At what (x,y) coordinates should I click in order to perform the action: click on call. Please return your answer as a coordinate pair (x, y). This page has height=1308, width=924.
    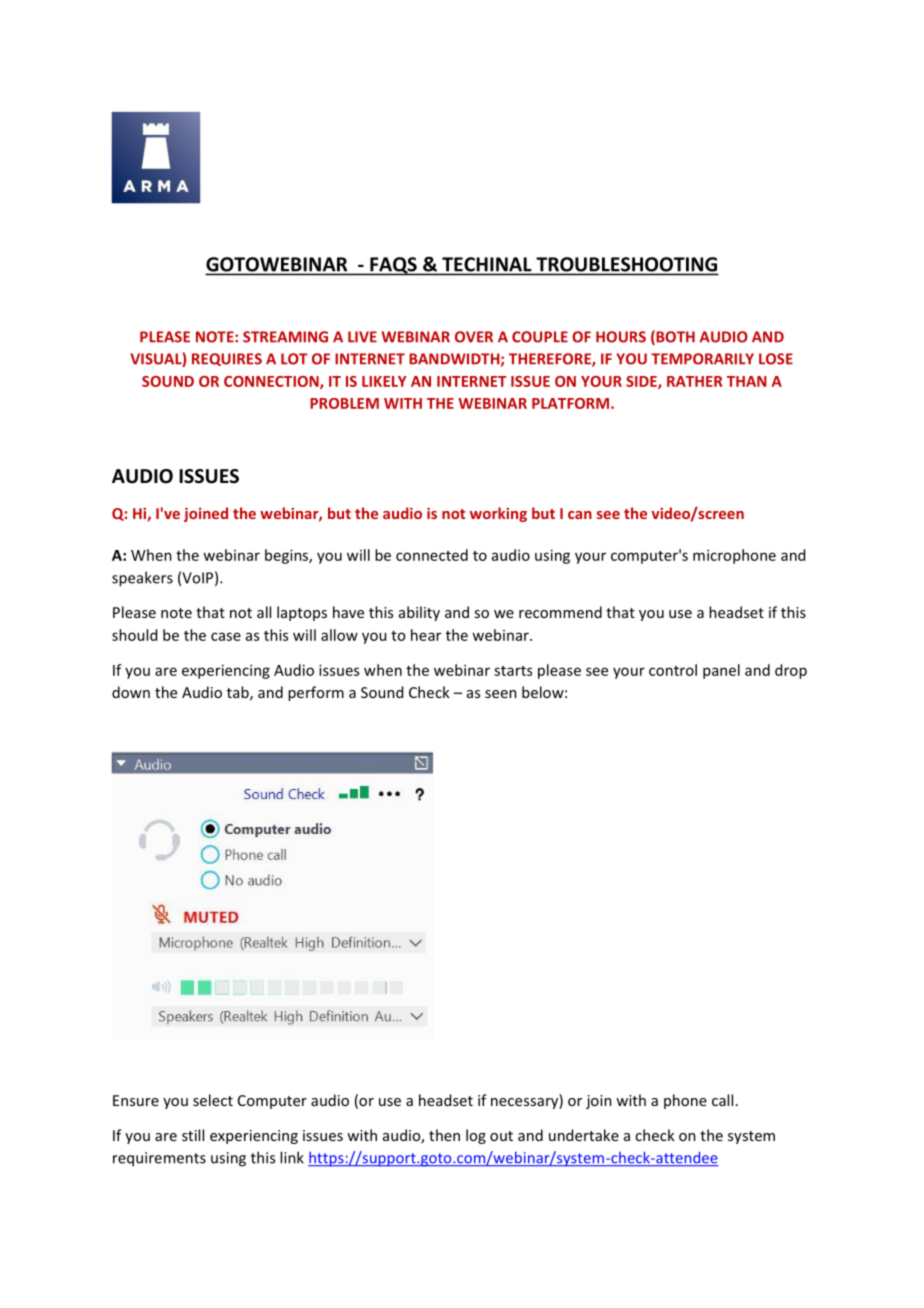
    Looking at the image, I should click on (722, 1100).
